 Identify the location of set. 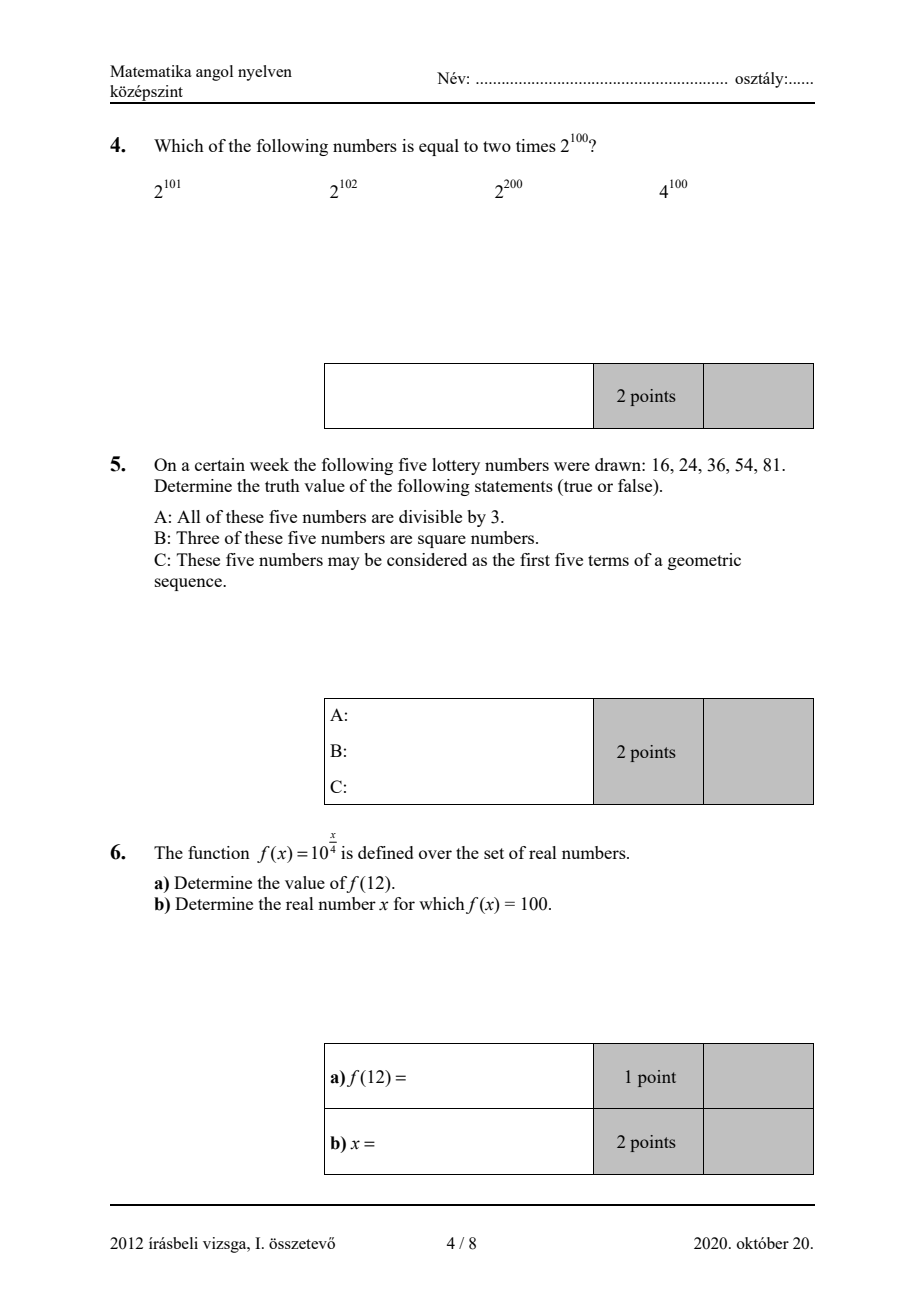
(494, 853).
